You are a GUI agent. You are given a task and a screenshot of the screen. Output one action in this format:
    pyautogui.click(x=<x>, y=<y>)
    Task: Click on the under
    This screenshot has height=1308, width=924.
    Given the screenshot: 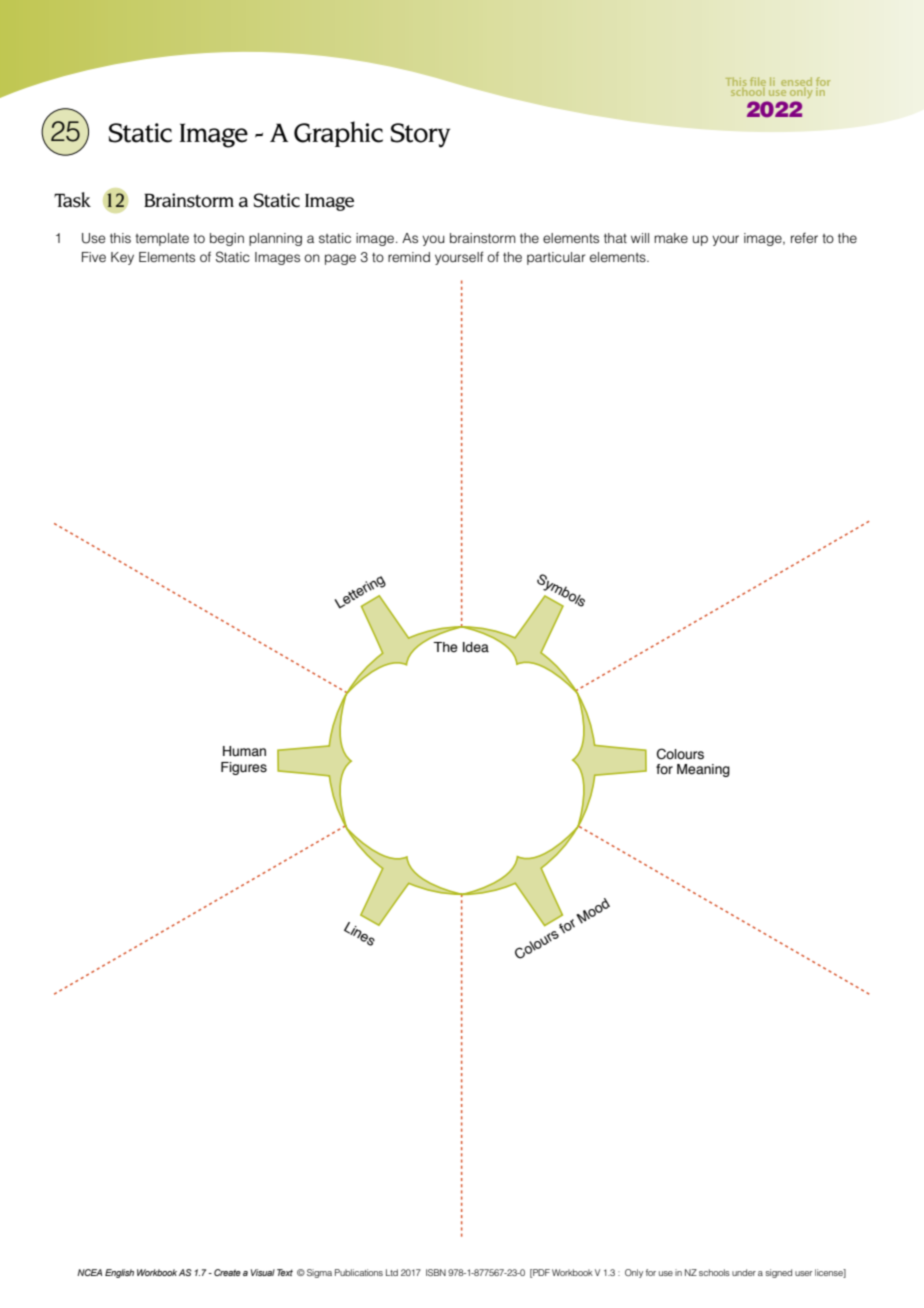 What is the action you would take?
    pyautogui.click(x=744, y=1272)
